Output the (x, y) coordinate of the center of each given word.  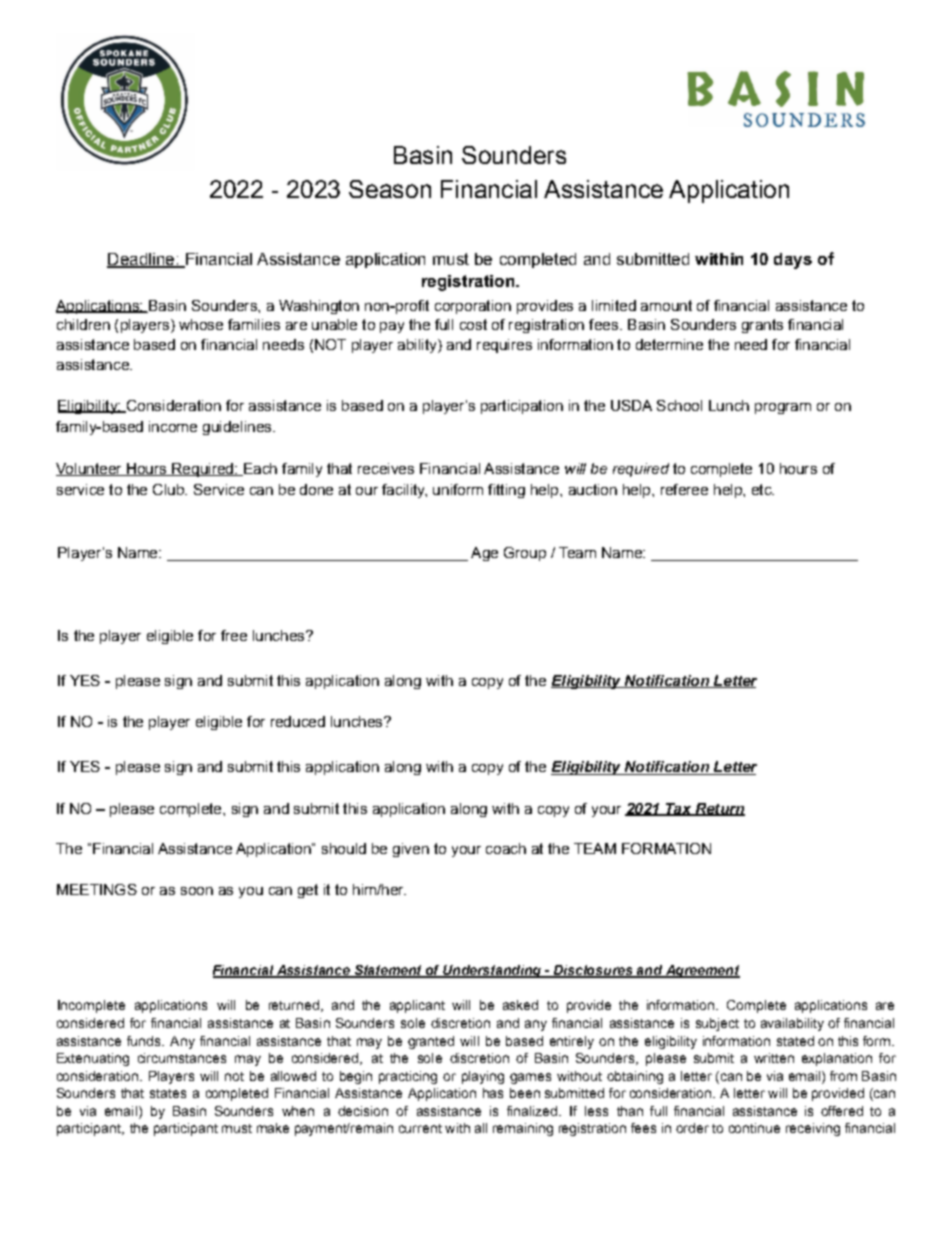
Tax (679, 809)
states (168, 1093)
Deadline (142, 260)
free (234, 635)
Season (390, 189)
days (793, 261)
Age (484, 554)
